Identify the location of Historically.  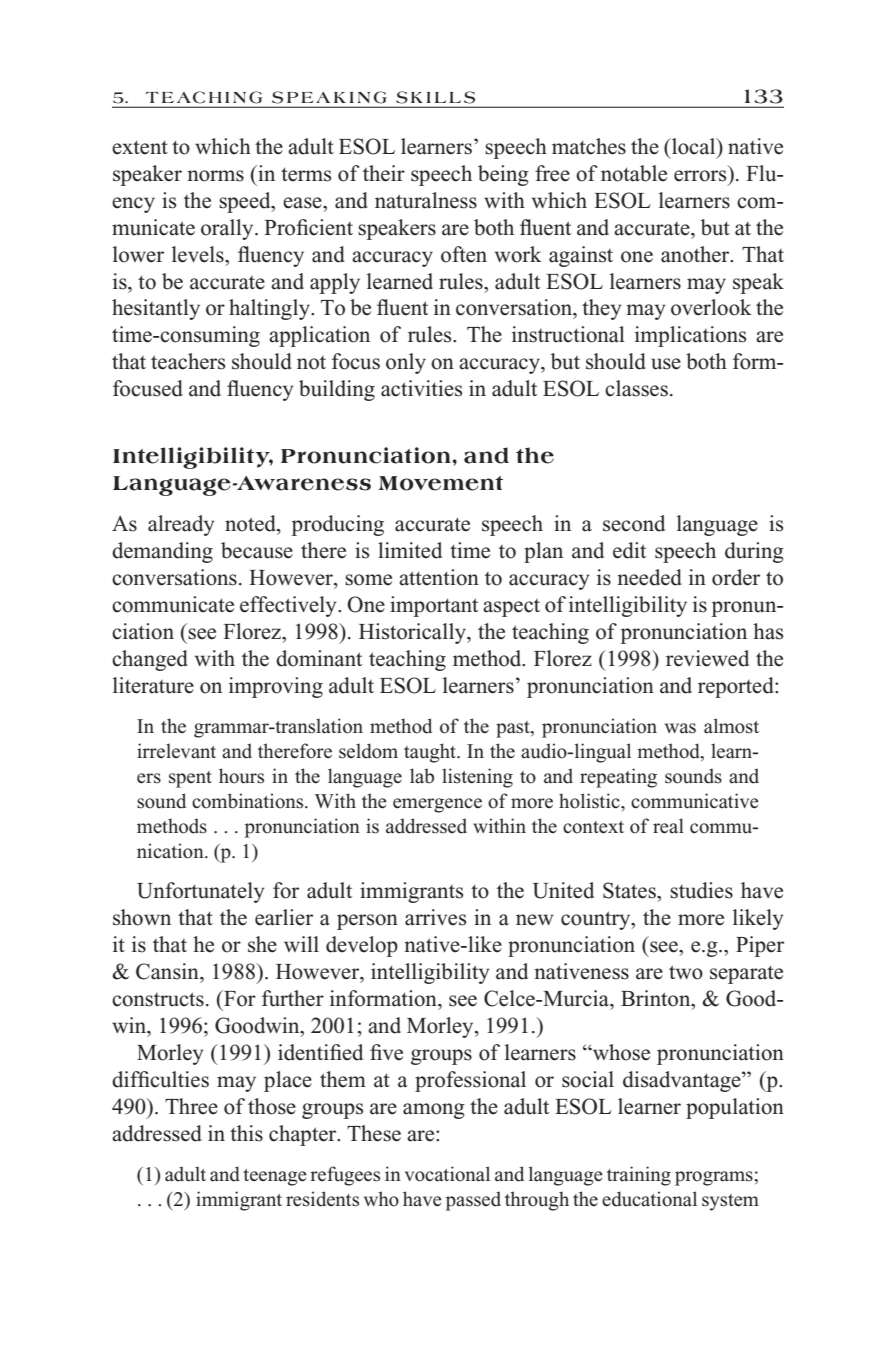
(413, 633).
